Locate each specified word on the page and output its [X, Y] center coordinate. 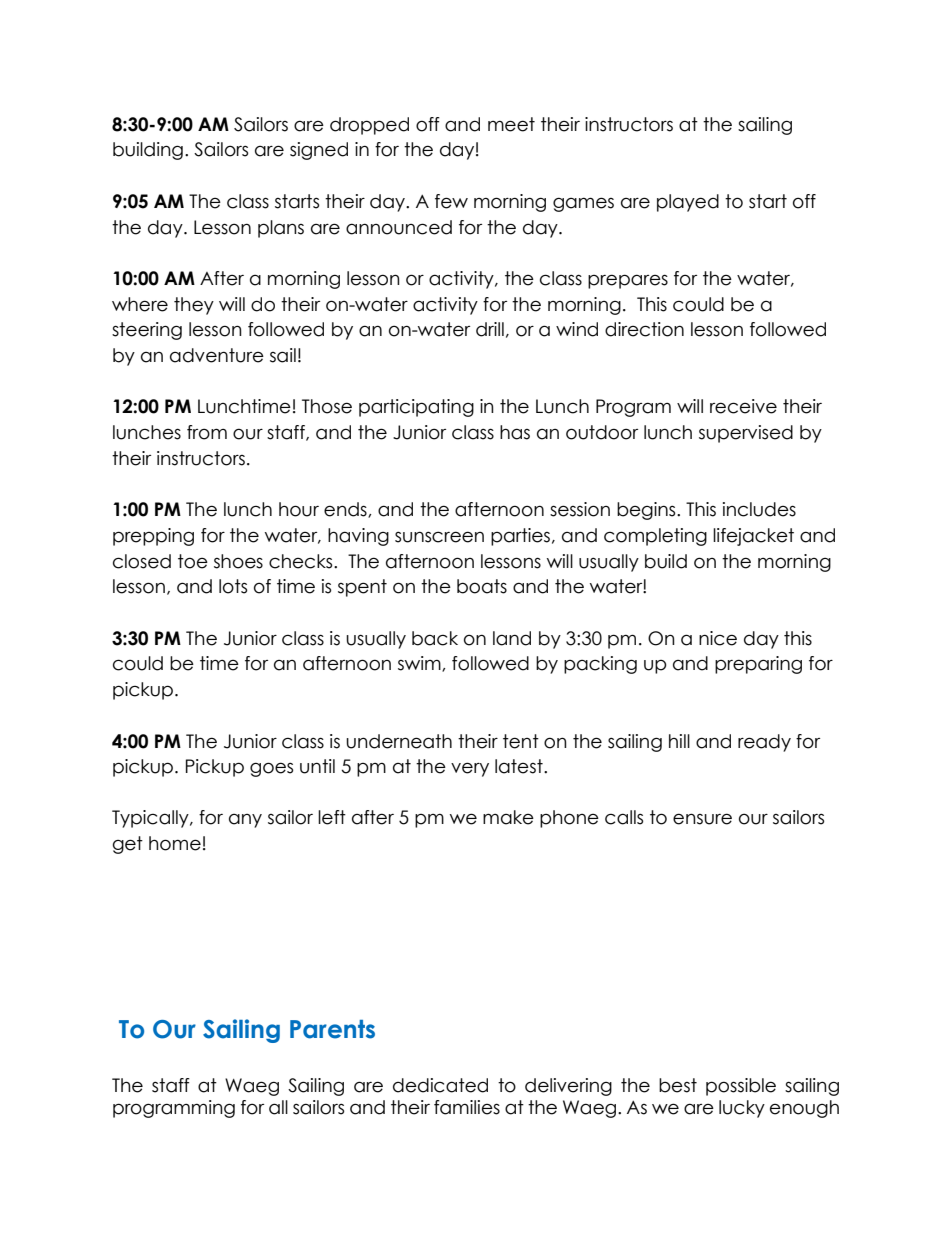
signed [319, 151]
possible [741, 1087]
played [688, 203]
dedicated [440, 1085]
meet [511, 124]
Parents [332, 1029]
